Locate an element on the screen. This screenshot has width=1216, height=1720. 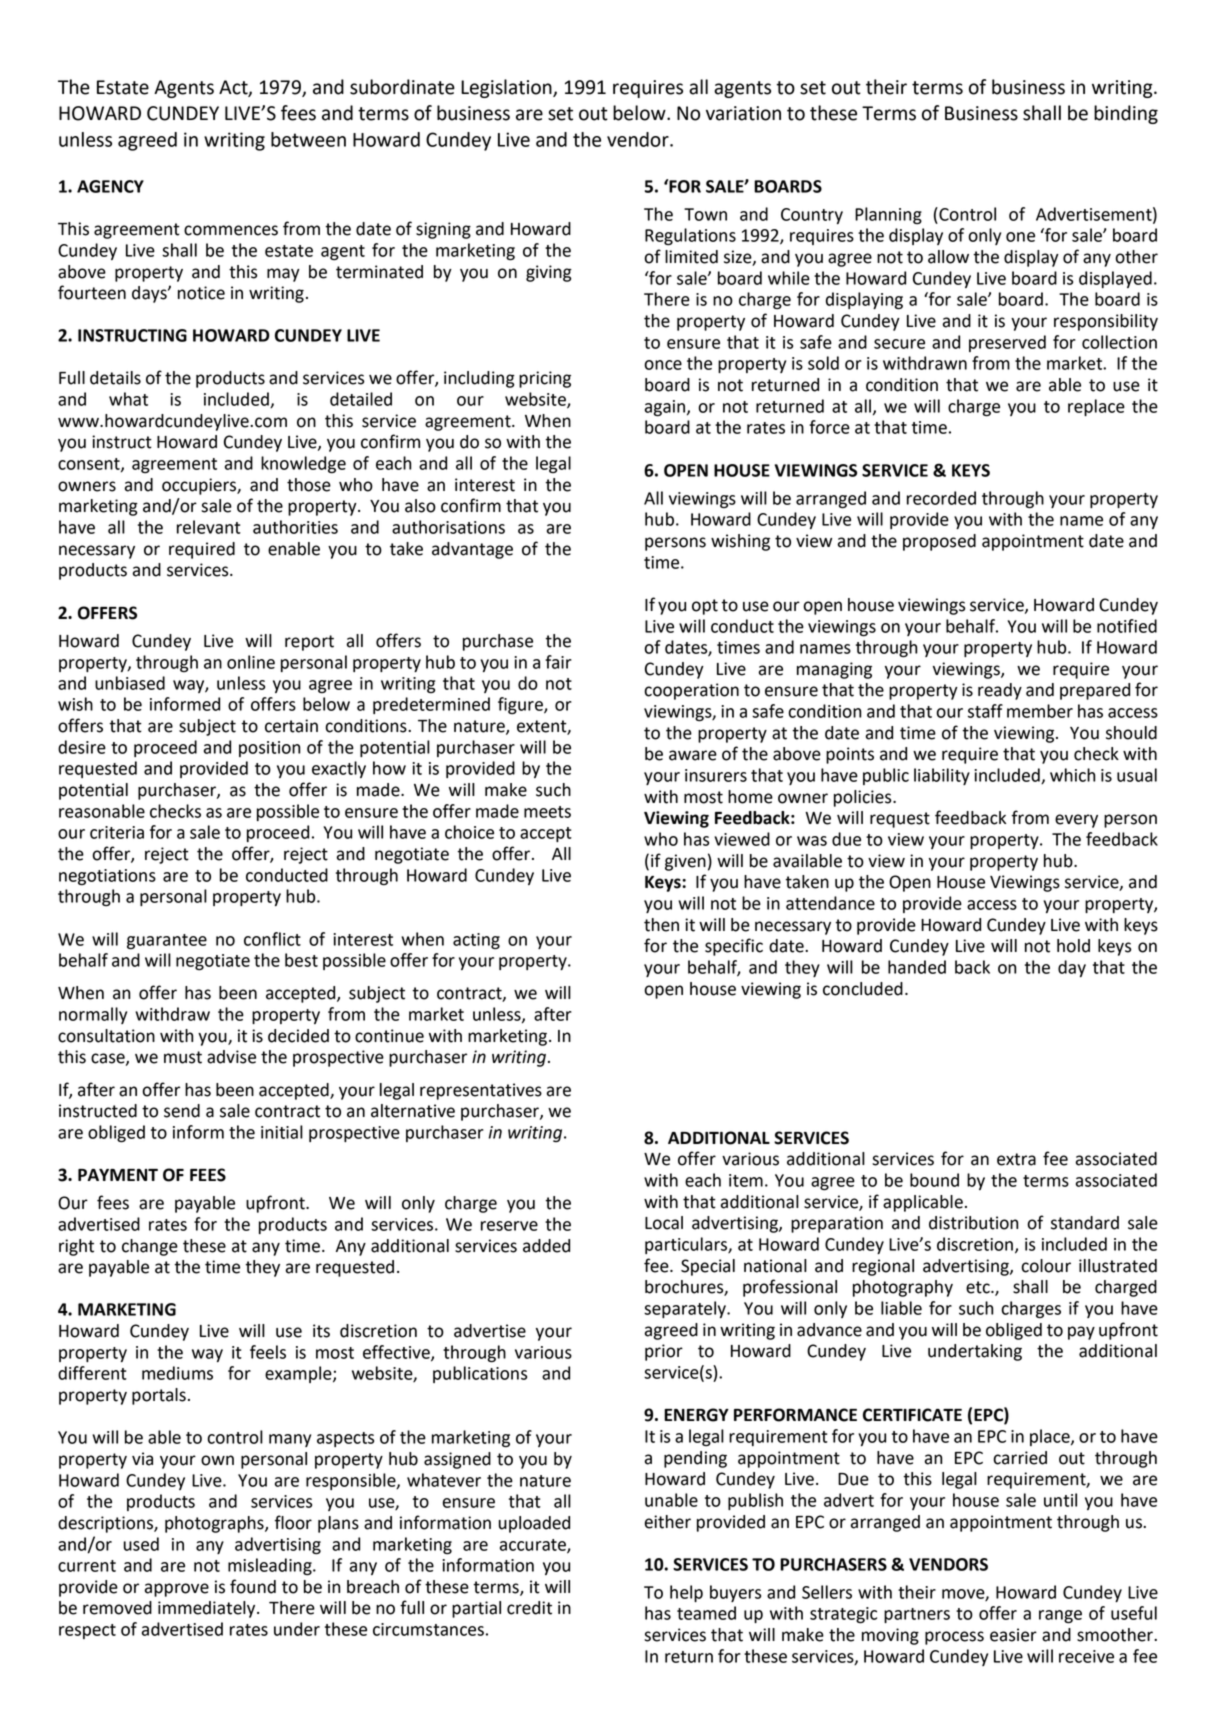
added is located at coordinates (546, 1246).
